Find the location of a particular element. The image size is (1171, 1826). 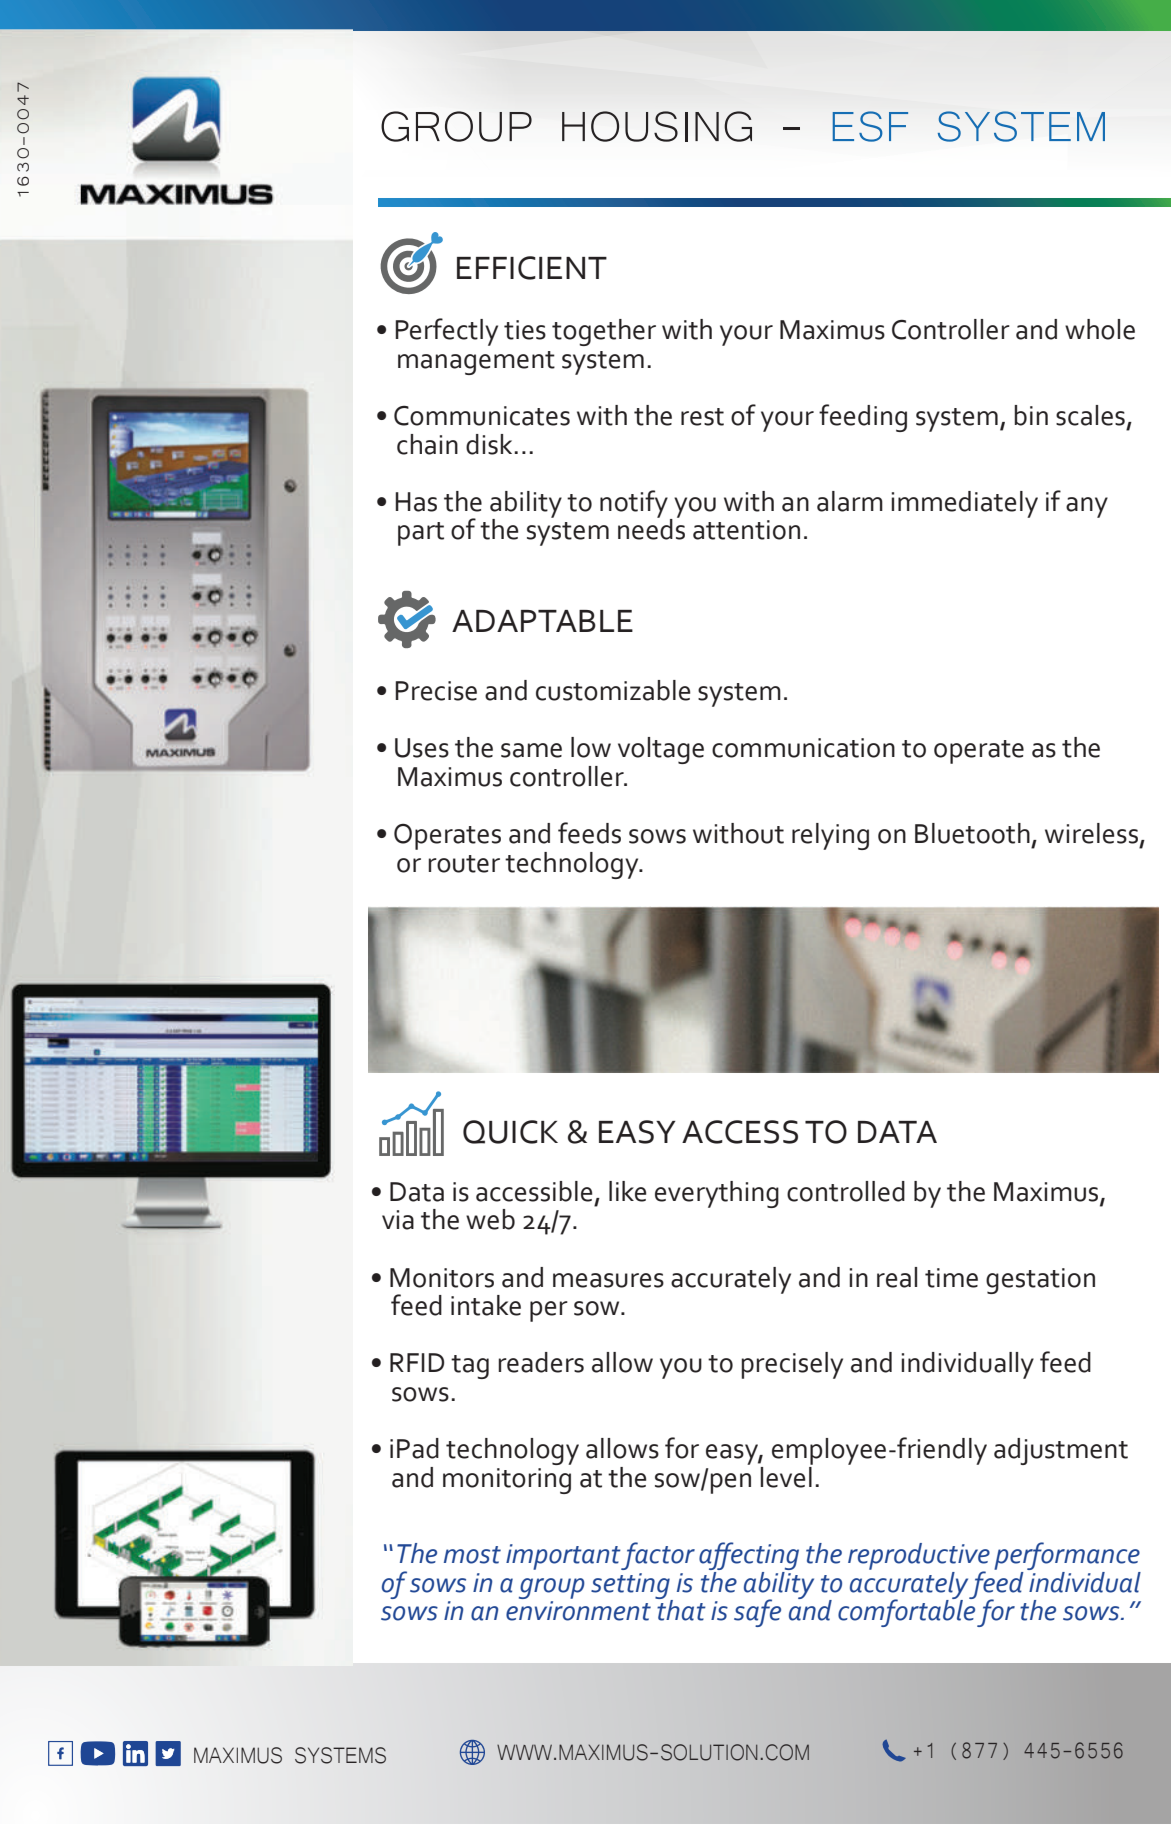

attention is located at coordinates (746, 530).
